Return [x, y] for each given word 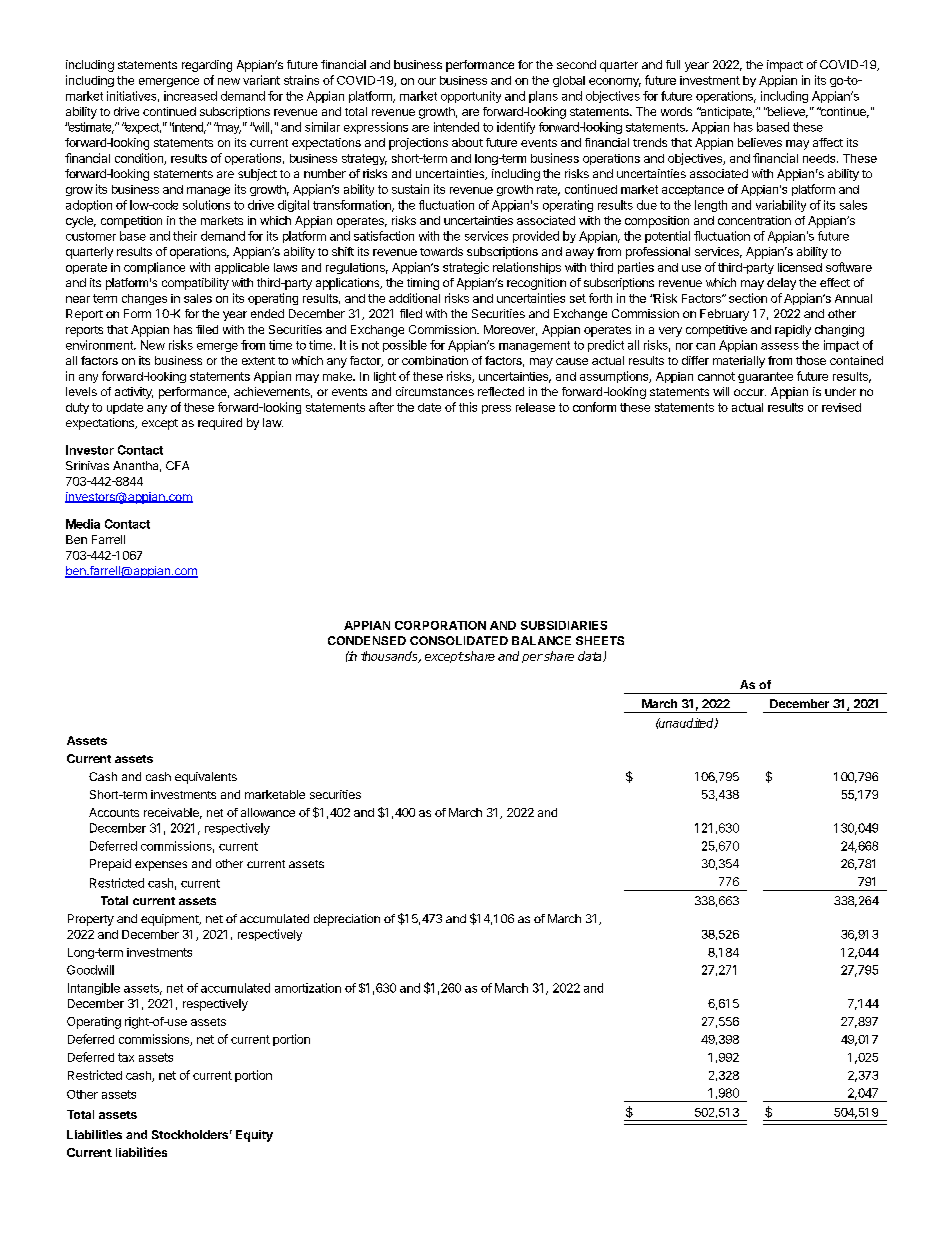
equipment [171, 920]
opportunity [471, 97]
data [591, 656]
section [748, 298]
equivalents [206, 778]
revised [841, 407]
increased [190, 96]
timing [423, 284]
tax [126, 1057]
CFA [177, 465]
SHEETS [600, 640]
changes [144, 299]
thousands [390, 657]
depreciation [347, 920]
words [676, 111]
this [468, 407]
